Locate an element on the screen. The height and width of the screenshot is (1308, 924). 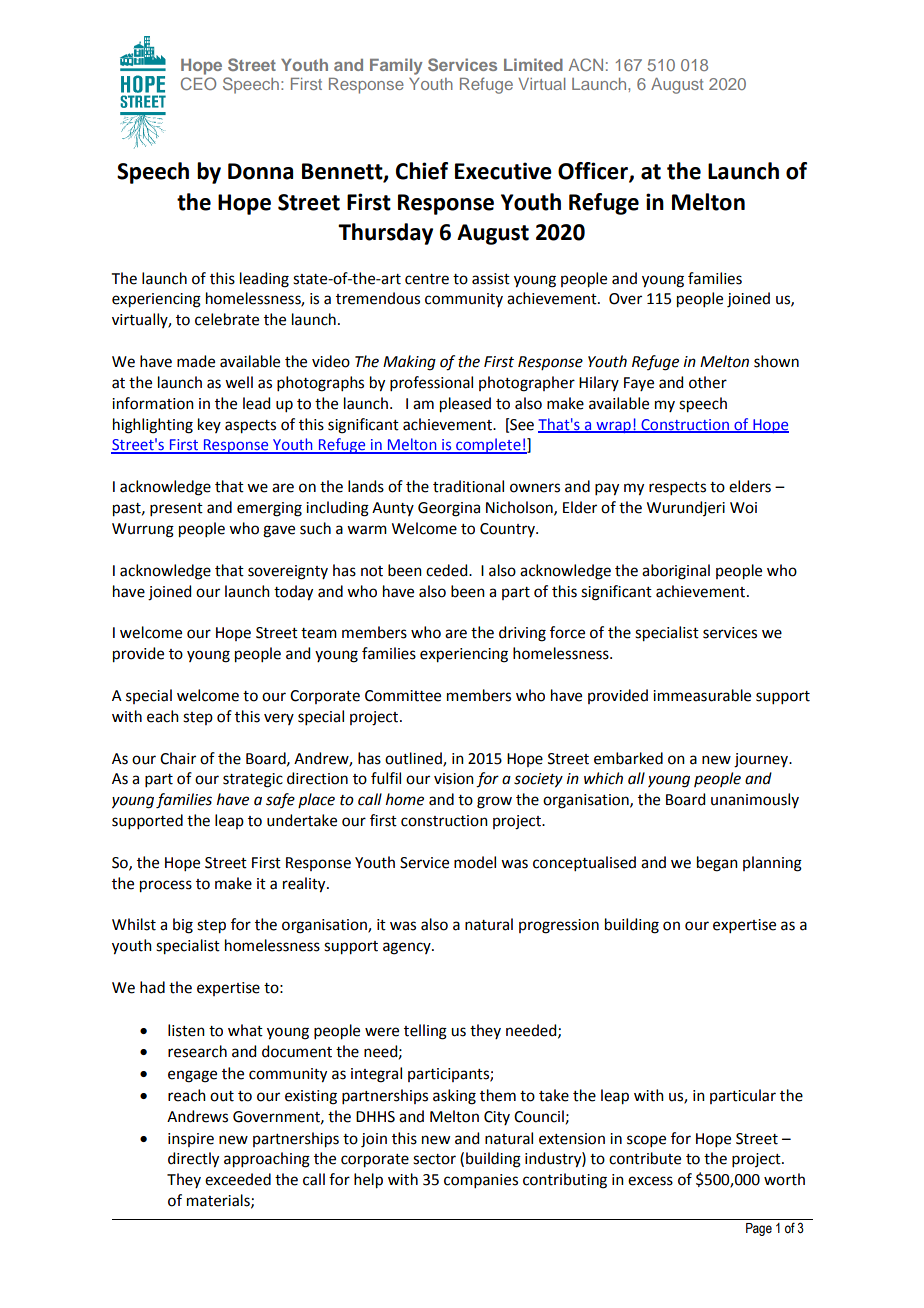
Family is located at coordinates (396, 66).
